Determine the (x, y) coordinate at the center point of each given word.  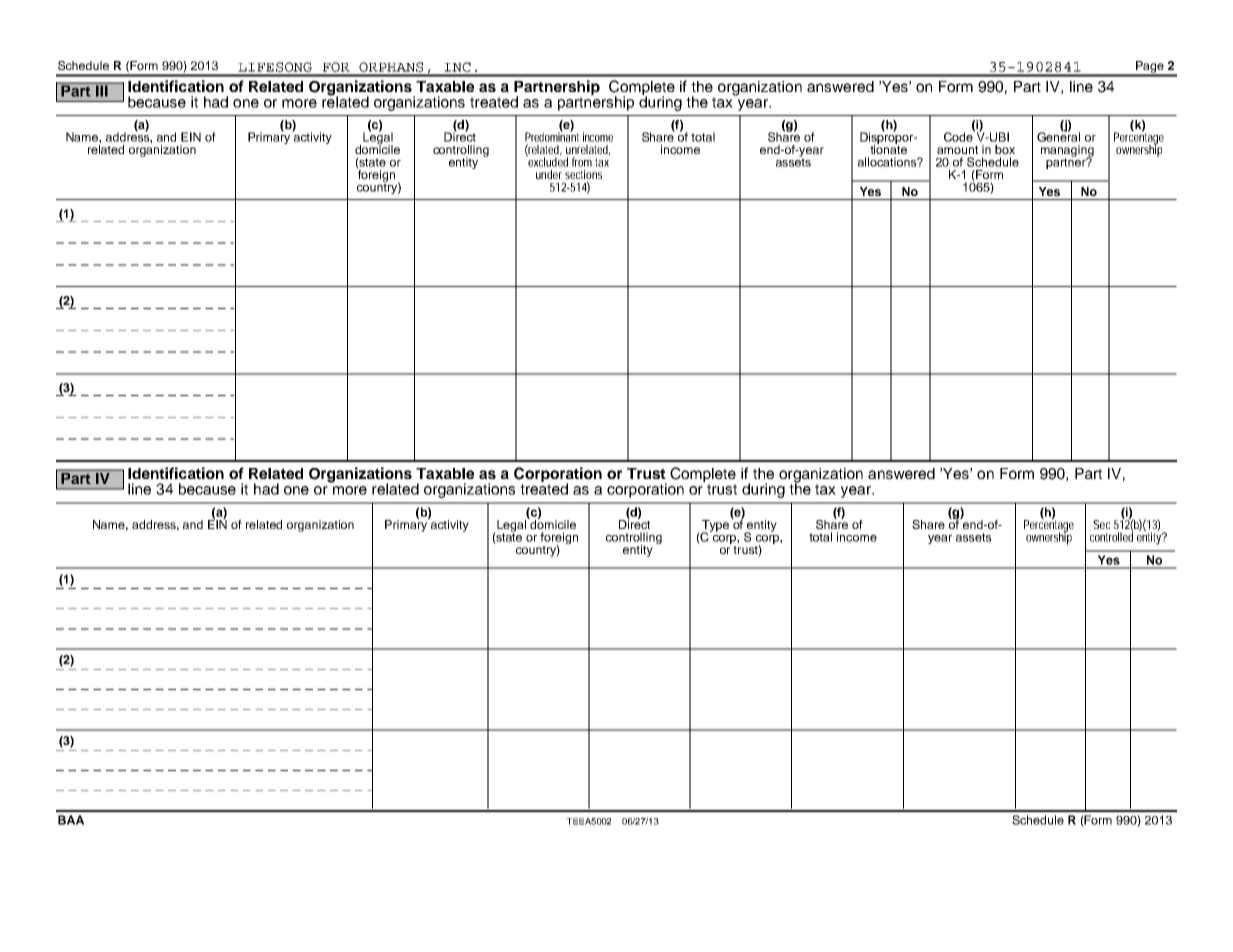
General (1058, 136)
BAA (71, 820)
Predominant (552, 136)
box (1005, 149)
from (584, 162)
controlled (1112, 536)
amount (957, 150)
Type (716, 525)
